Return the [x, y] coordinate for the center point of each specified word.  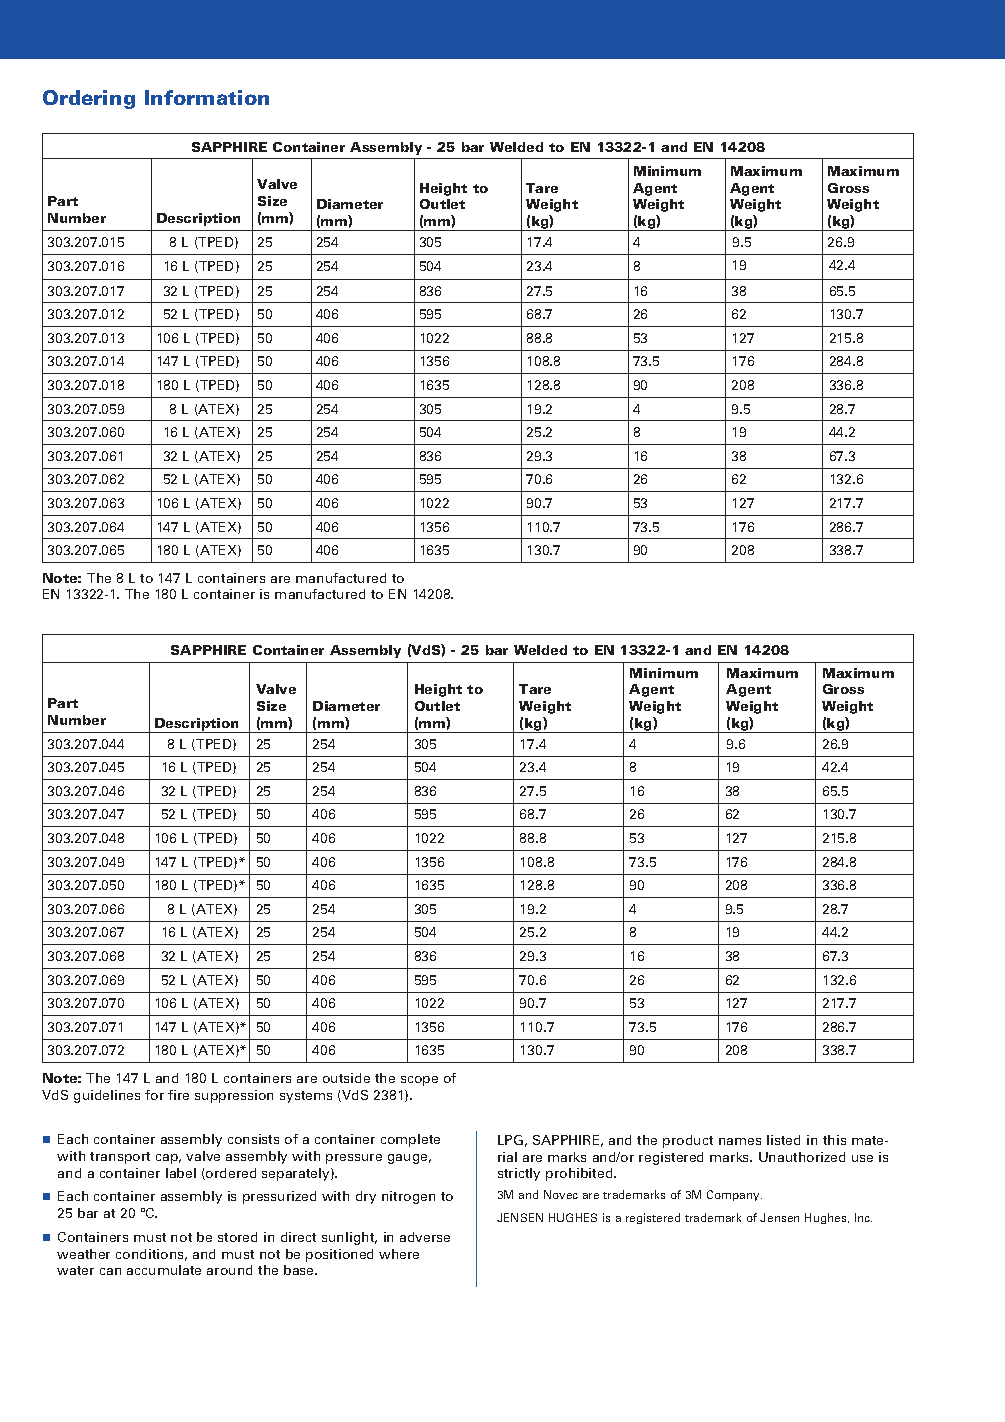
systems [306, 1097]
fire [178, 1095]
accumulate [164, 1270]
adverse [425, 1237]
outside [346, 1078]
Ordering [89, 99]
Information [207, 97]
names [740, 1141]
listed [783, 1140]
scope [419, 1081]
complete [410, 1140]
